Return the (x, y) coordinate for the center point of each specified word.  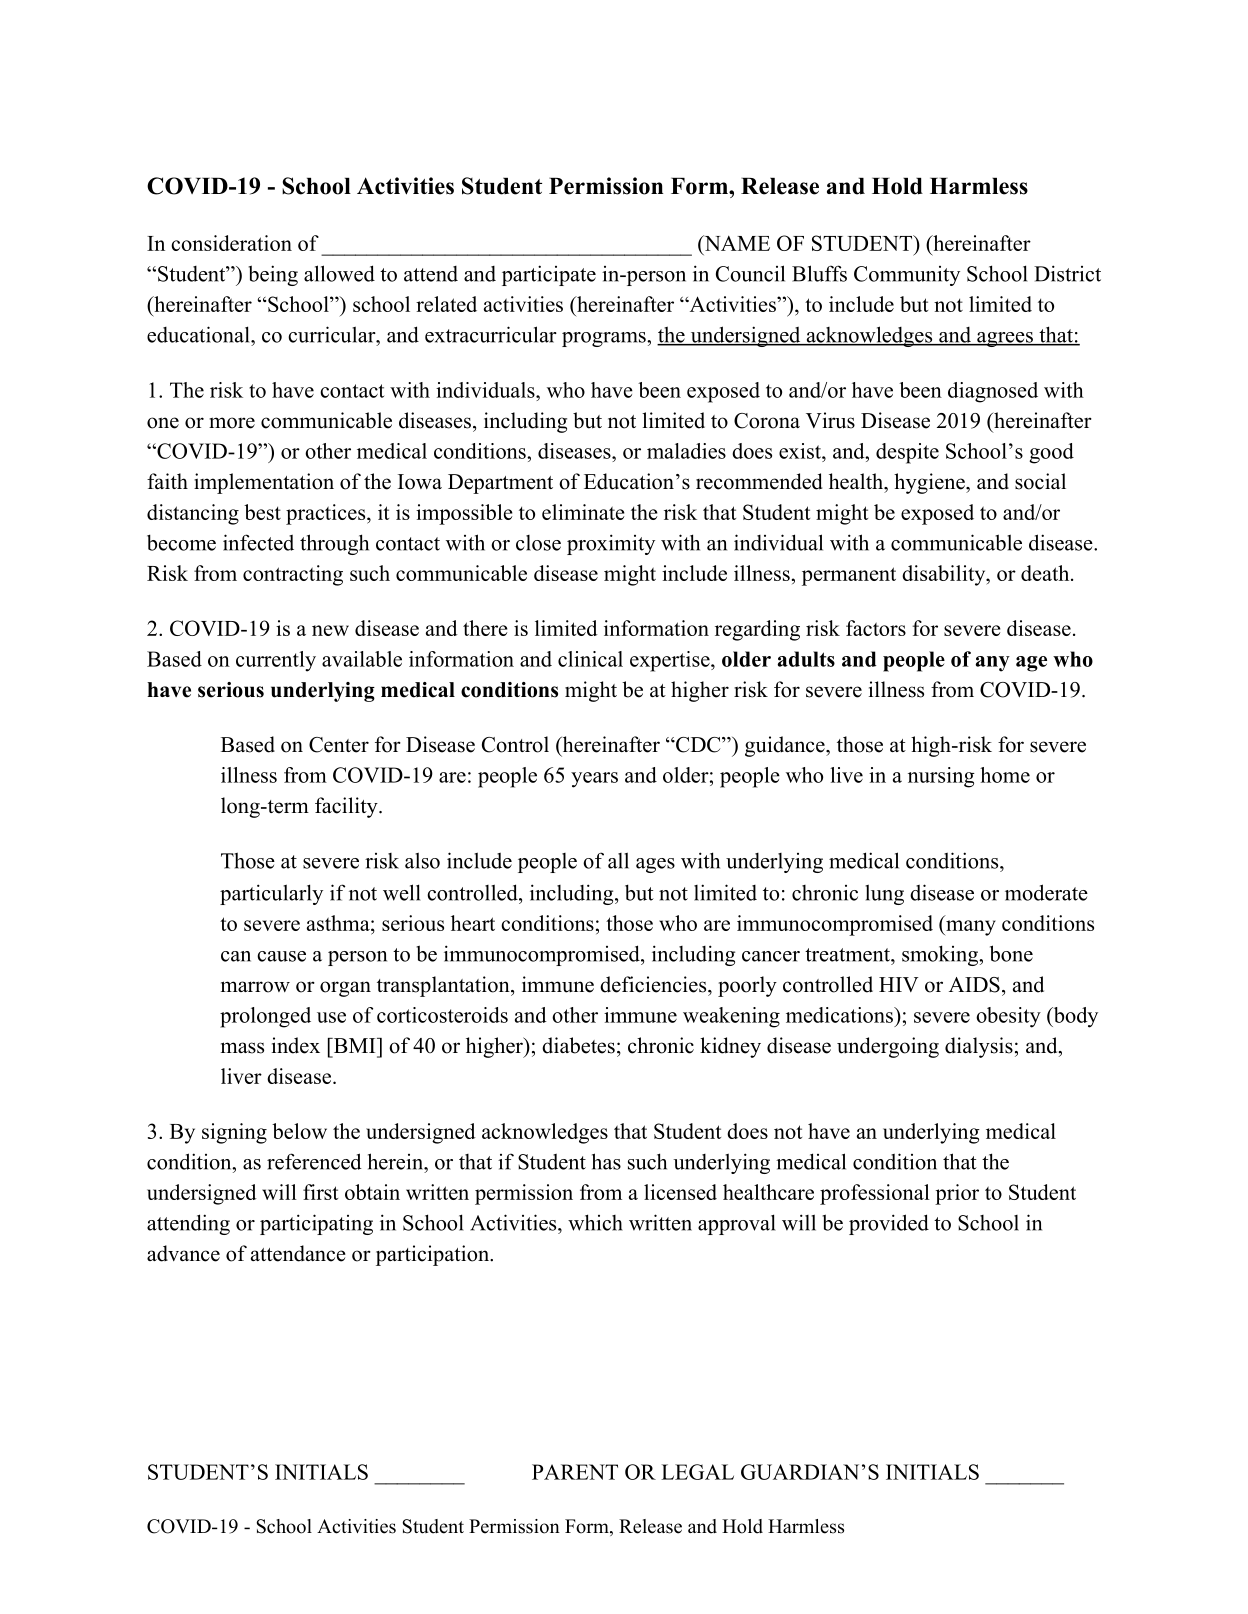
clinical (590, 659)
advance (183, 1253)
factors (876, 628)
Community (907, 276)
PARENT (575, 1472)
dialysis (979, 1047)
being (273, 275)
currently (276, 661)
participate (549, 275)
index (296, 1045)
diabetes (578, 1045)
